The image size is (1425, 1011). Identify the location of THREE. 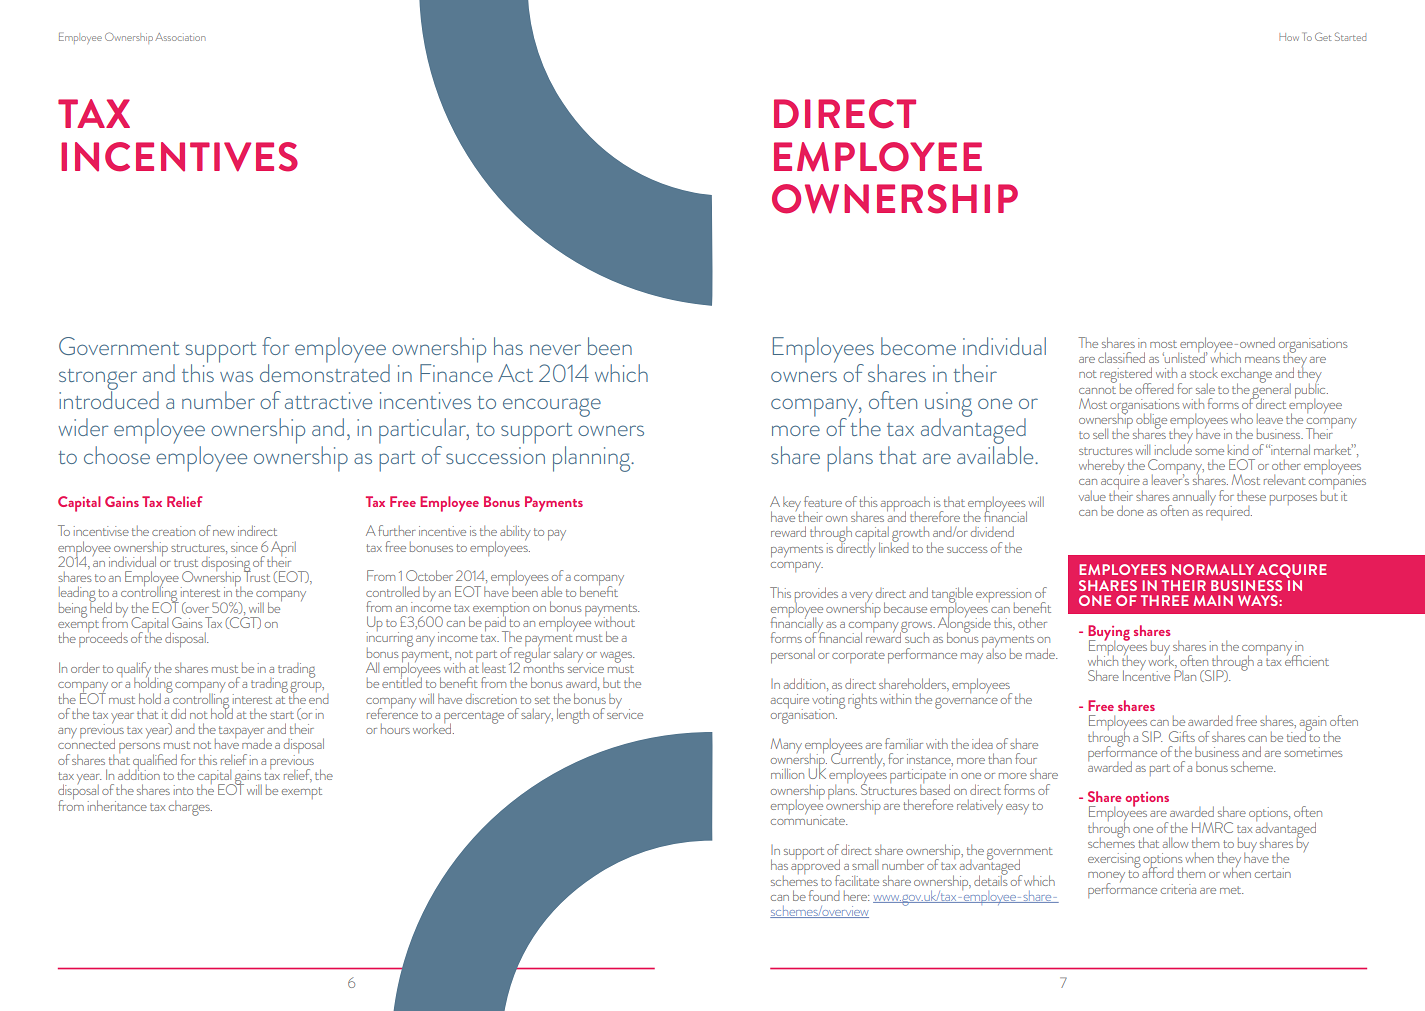
(1165, 600).
